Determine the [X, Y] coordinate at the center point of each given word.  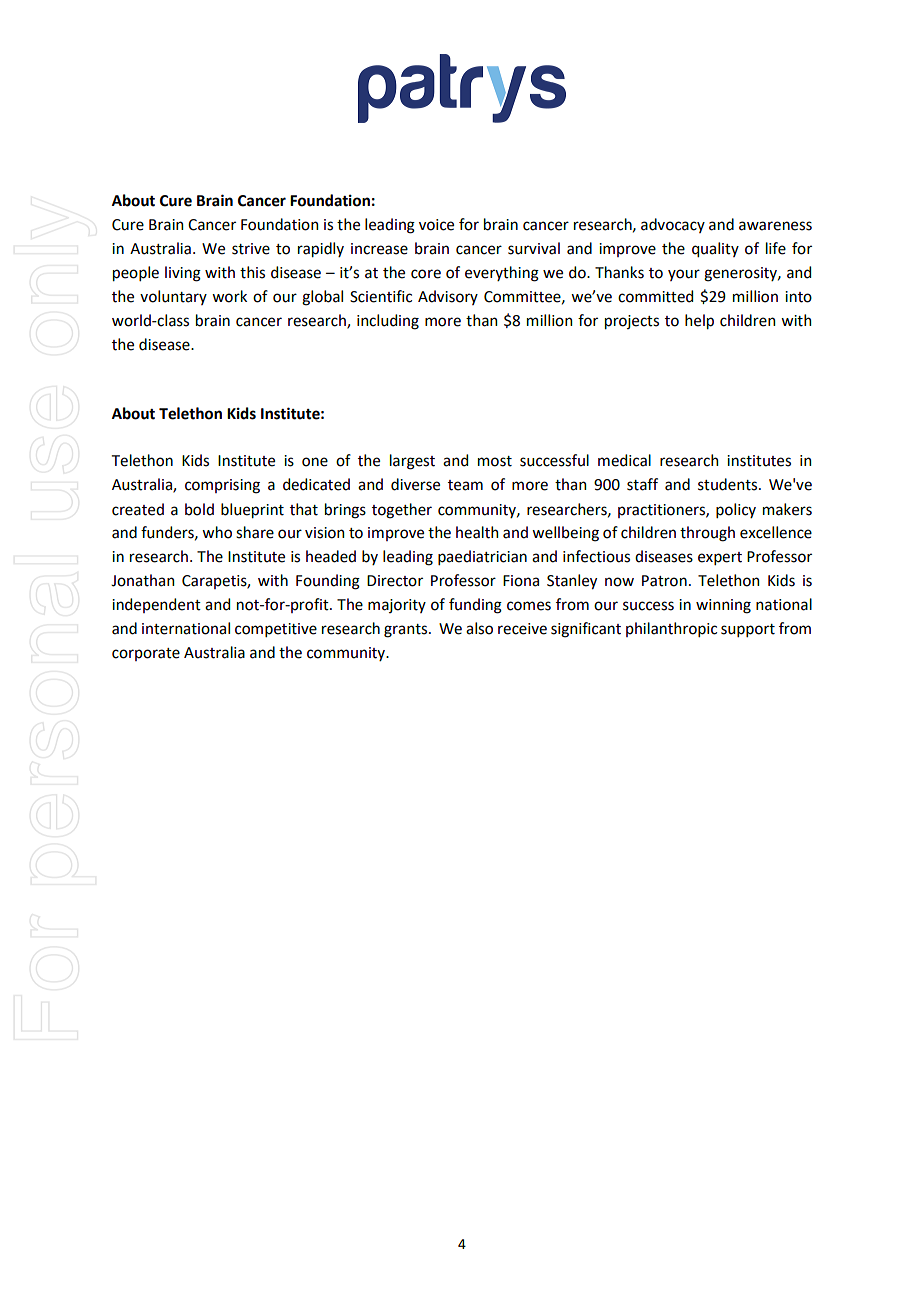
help [699, 322]
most [495, 461]
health [477, 532]
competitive [276, 630]
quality [715, 250]
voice [436, 225]
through [707, 534]
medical [624, 460]
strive [251, 249]
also [479, 628]
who [217, 532]
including [388, 322]
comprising [222, 486]
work [229, 296]
